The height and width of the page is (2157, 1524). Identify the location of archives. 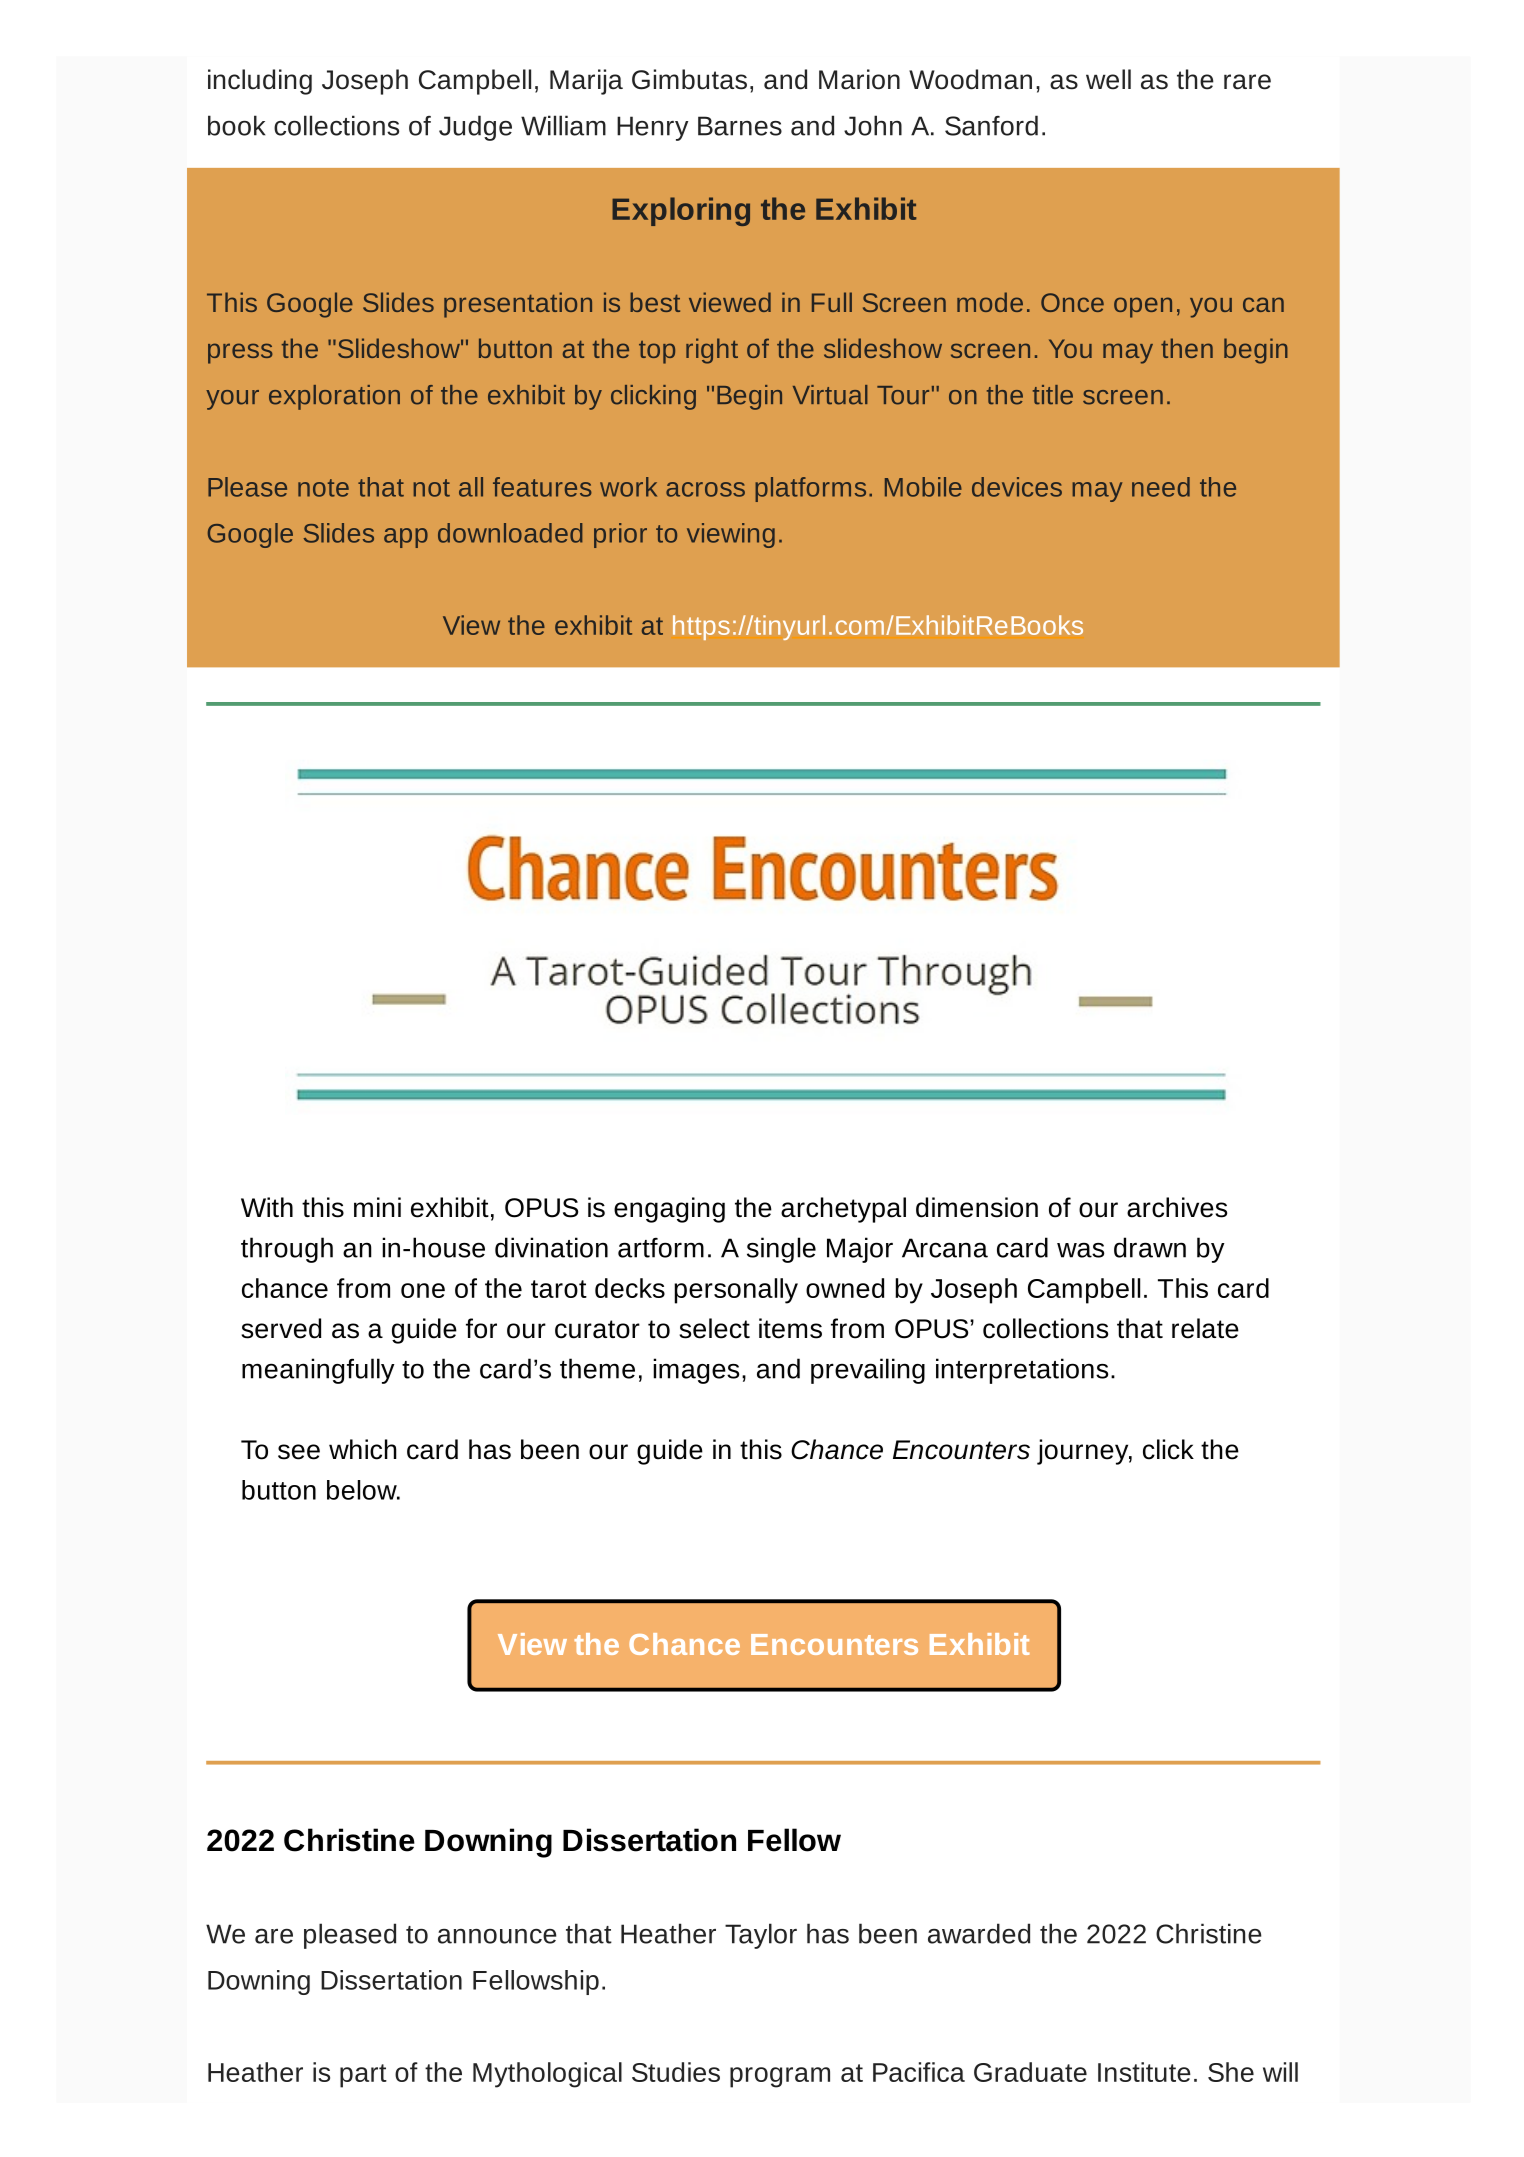
(1177, 1207).
